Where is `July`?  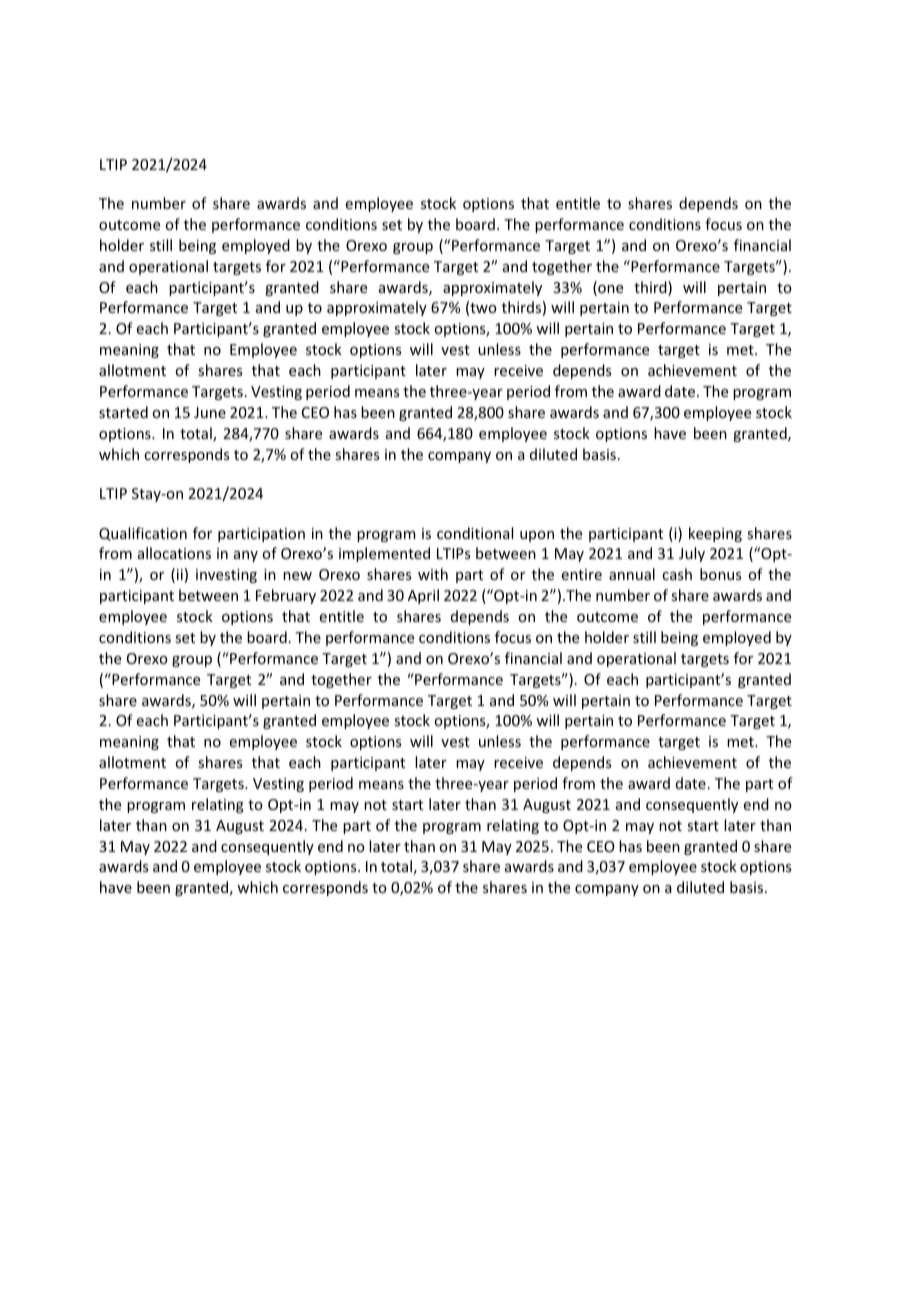
July is located at coordinates (692, 554).
